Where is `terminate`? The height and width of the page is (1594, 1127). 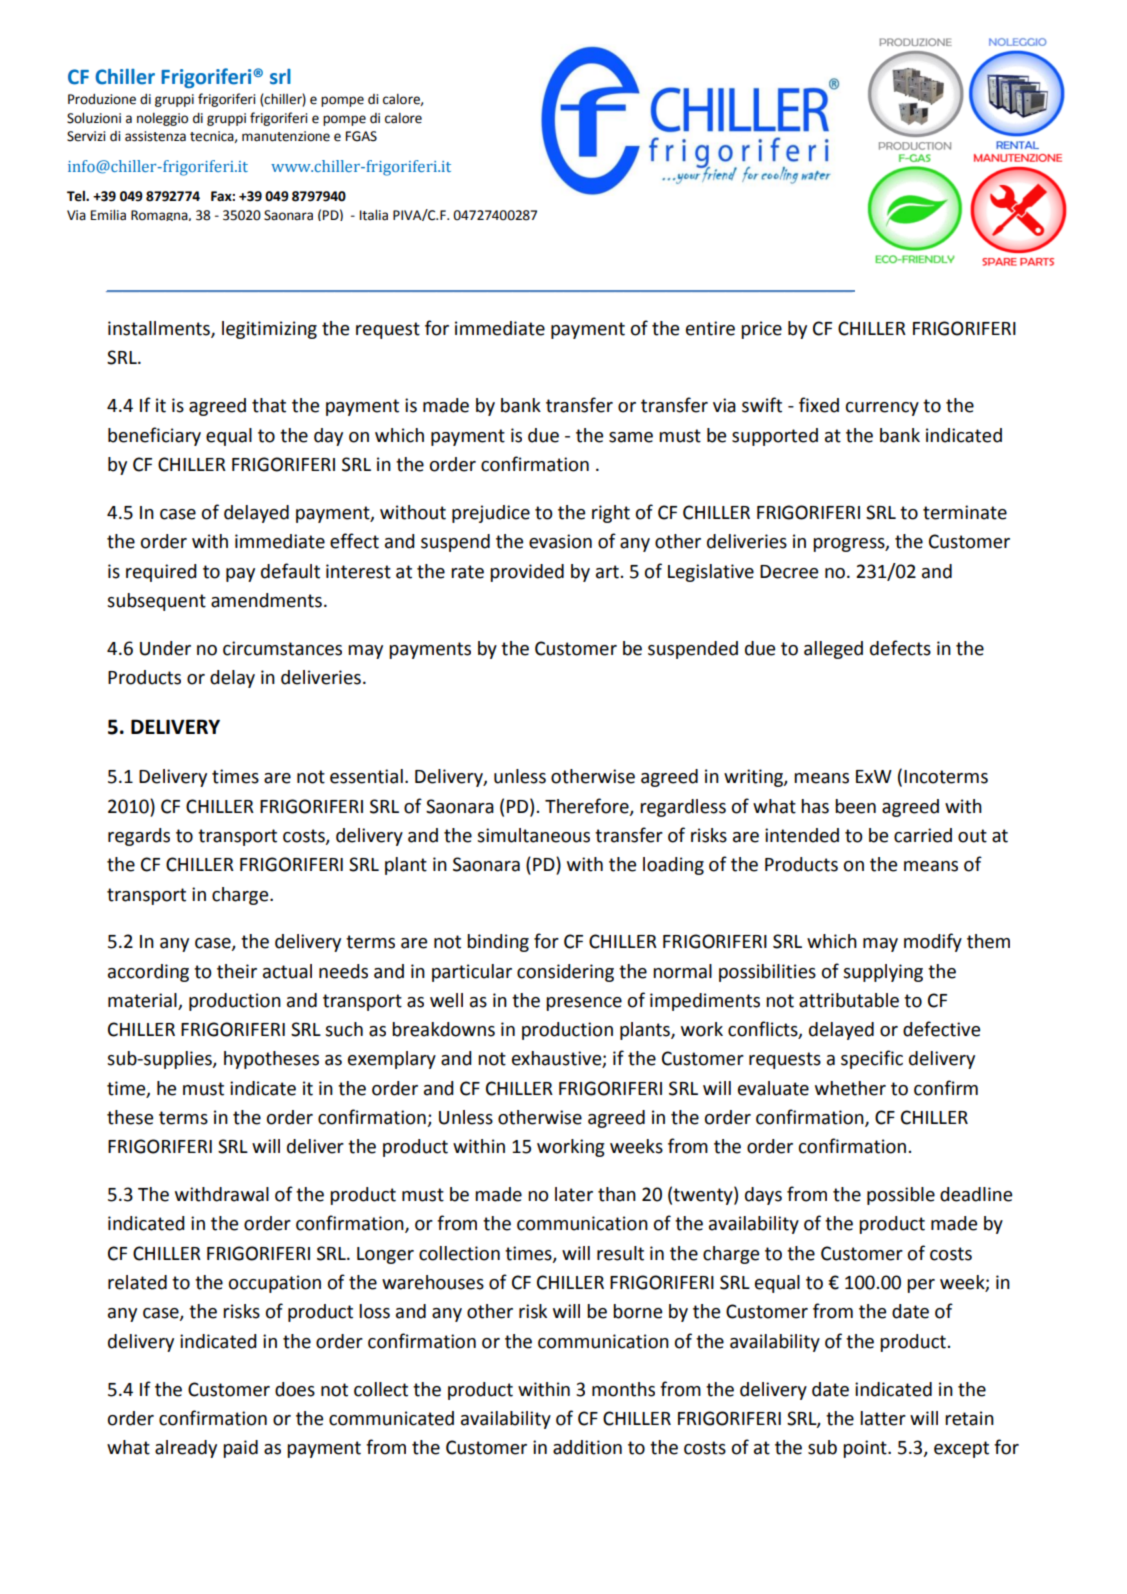
terminate is located at coordinates (965, 512).
